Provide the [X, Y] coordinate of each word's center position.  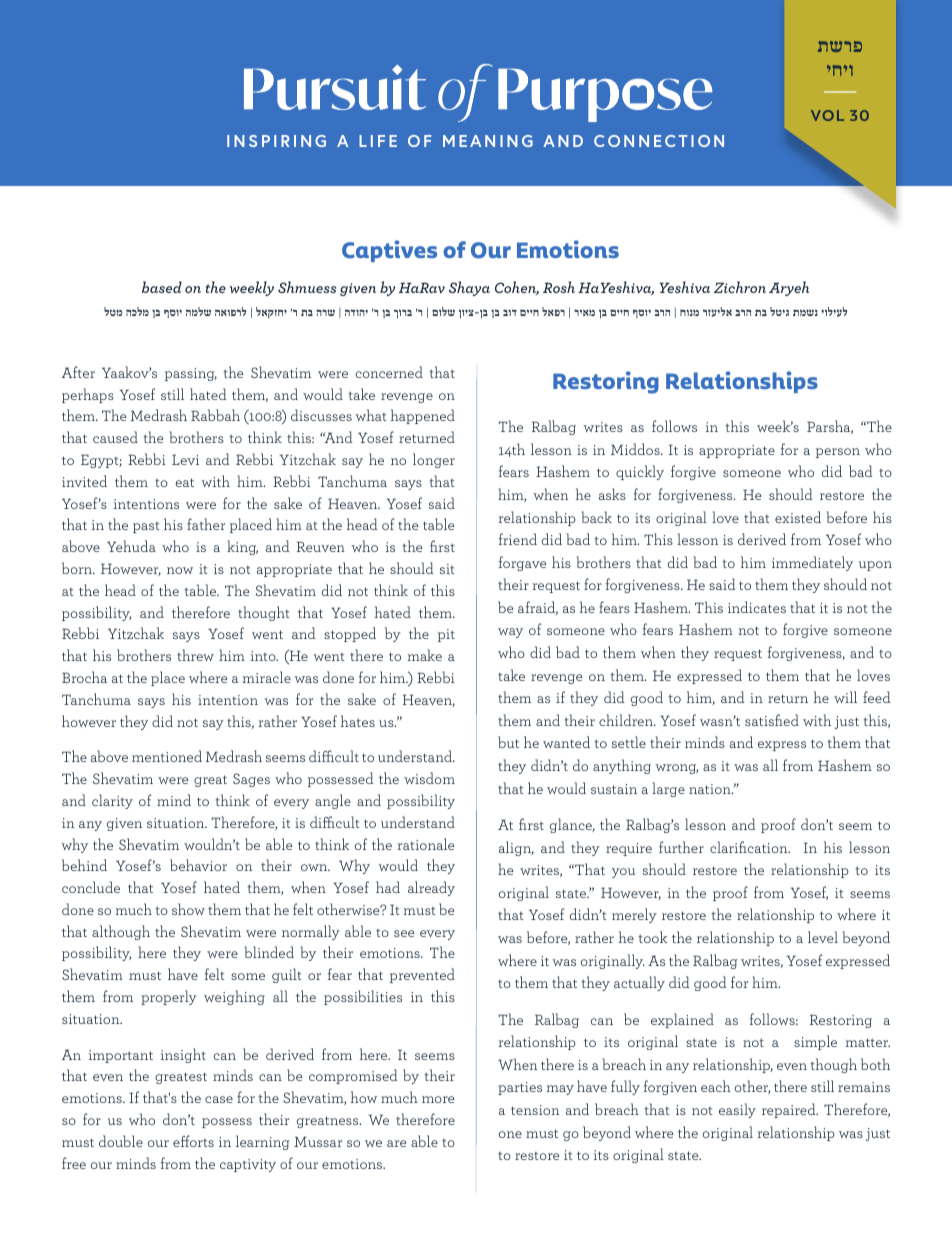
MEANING [488, 141]
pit [446, 635]
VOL [827, 115]
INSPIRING [276, 141]
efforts [193, 1141]
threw [195, 655]
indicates [757, 607]
